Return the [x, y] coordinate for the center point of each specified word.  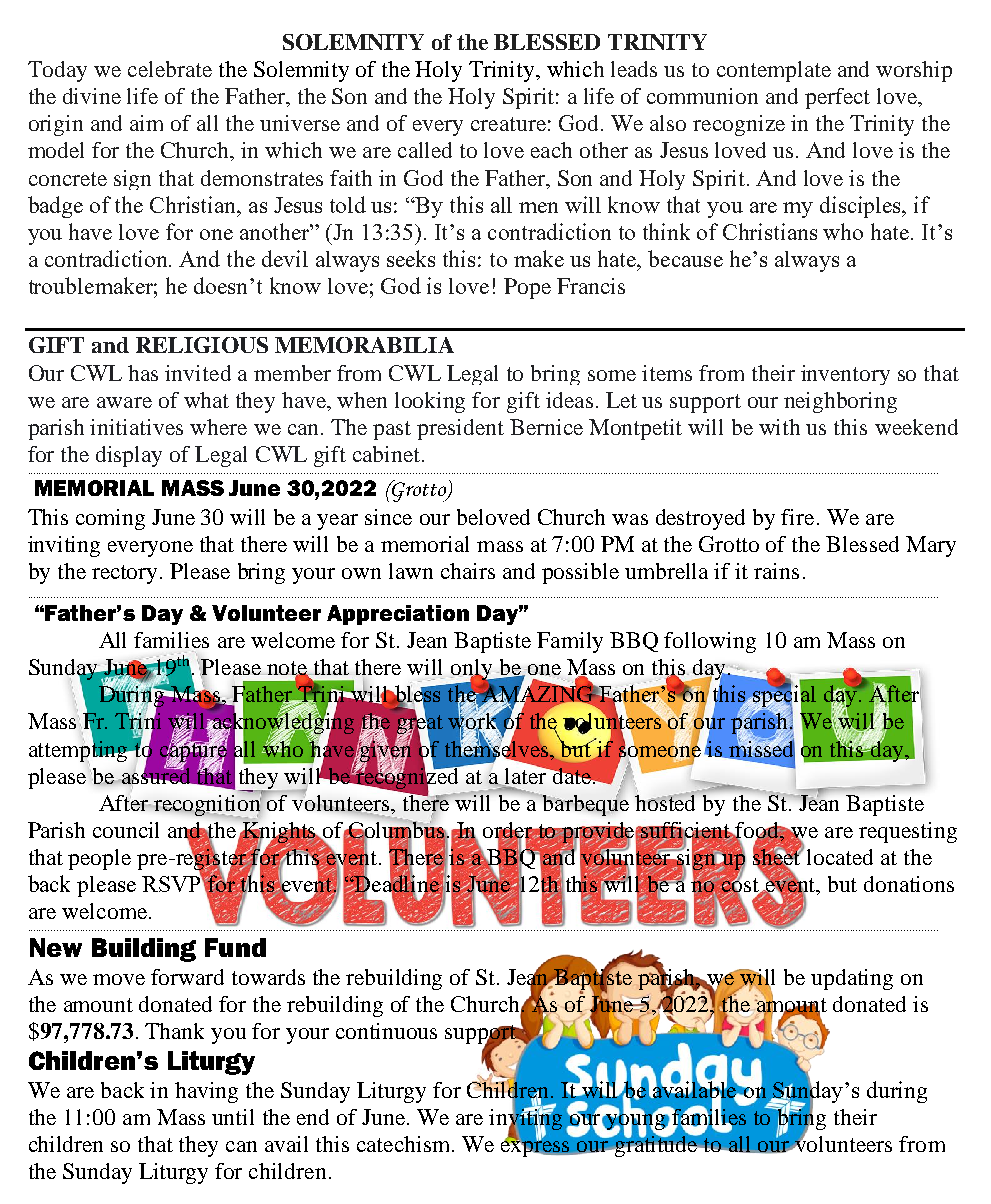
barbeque [585, 804]
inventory [845, 375]
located [840, 857]
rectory [124, 574]
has [143, 373]
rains [776, 571]
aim [146, 123]
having [206, 1092]
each [551, 150]
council [126, 830]
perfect [837, 98]
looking [430, 402]
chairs [468, 571]
